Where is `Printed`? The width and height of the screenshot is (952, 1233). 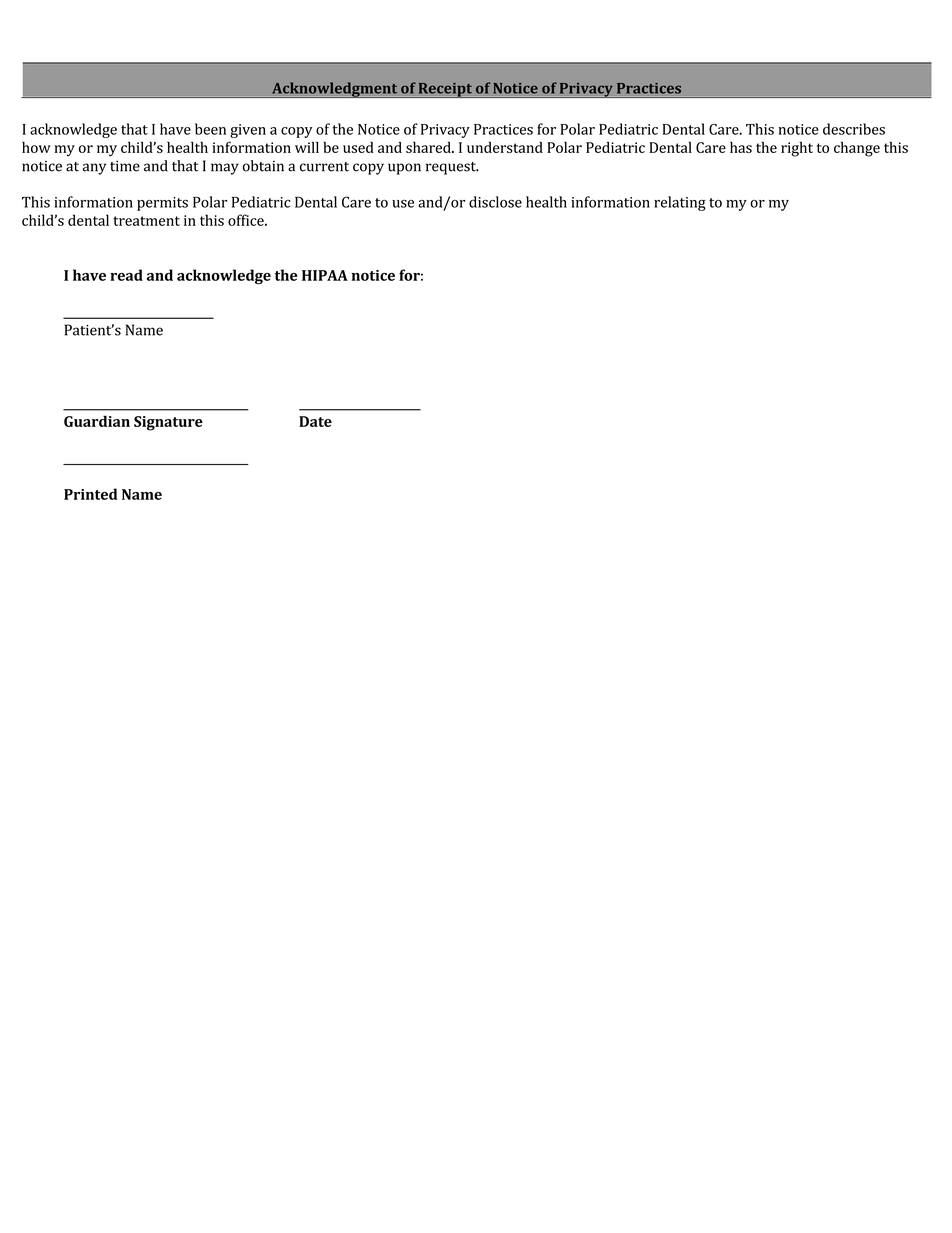
Printed is located at coordinates (91, 494).
